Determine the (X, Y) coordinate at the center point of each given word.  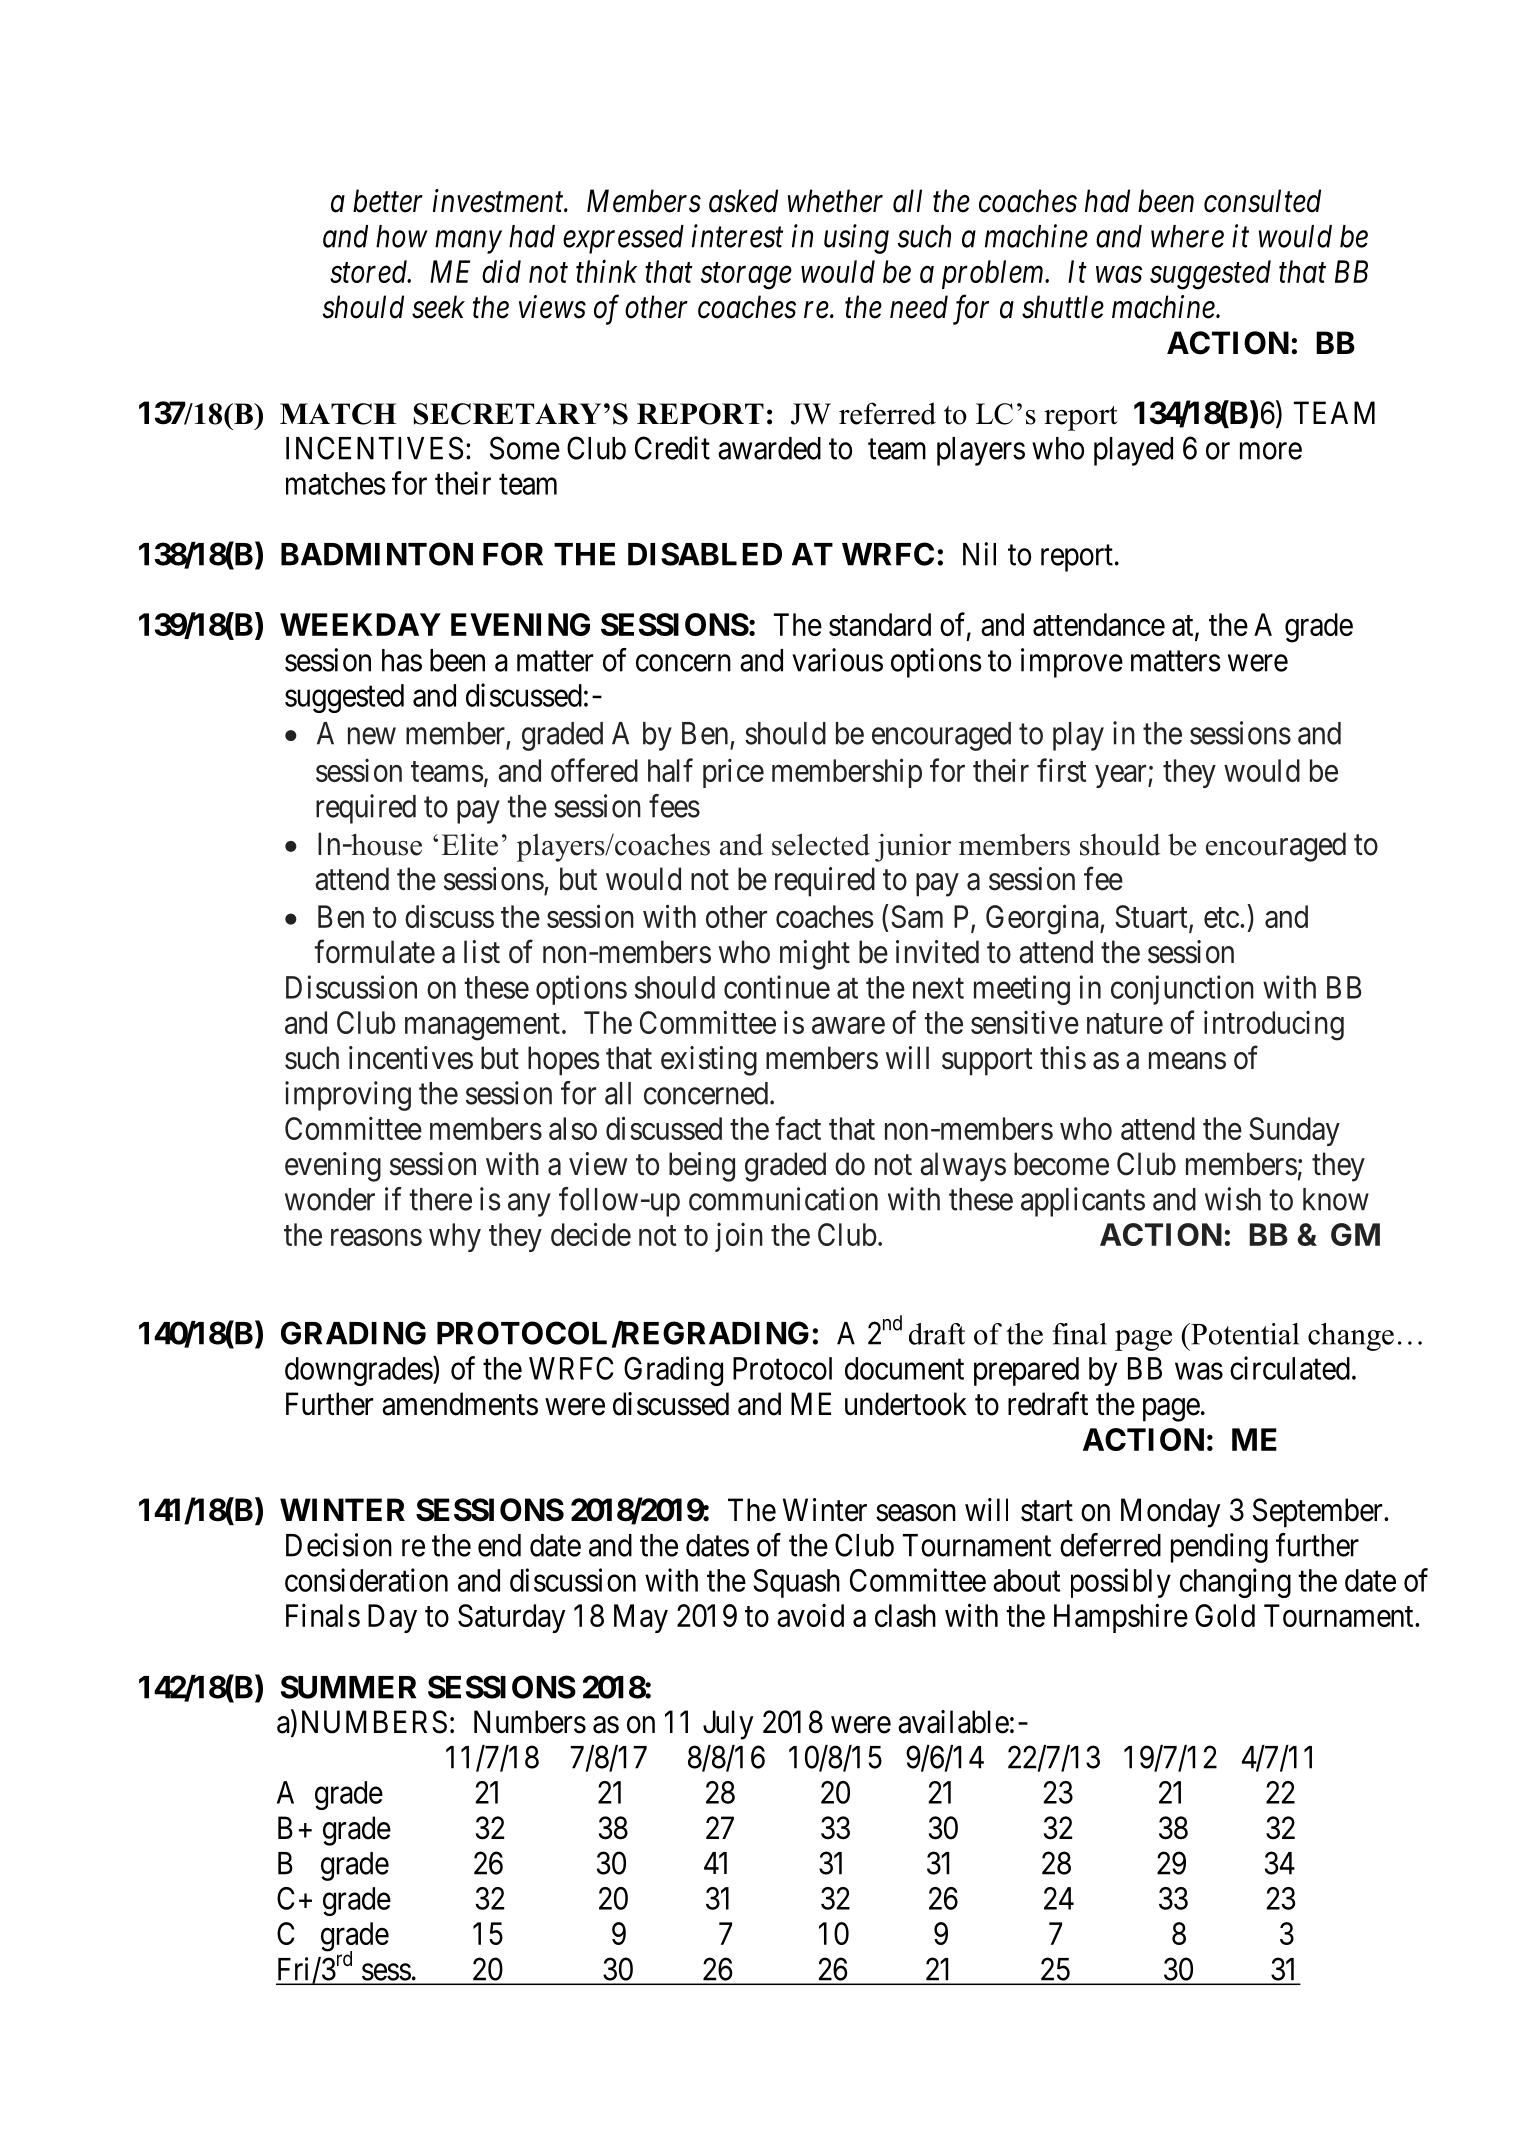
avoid (810, 1615)
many (468, 242)
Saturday (511, 1618)
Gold (1225, 1615)
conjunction (1182, 990)
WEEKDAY (360, 624)
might (815, 955)
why (455, 1237)
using (856, 239)
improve (1072, 663)
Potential (1244, 1334)
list (482, 952)
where (1187, 236)
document (904, 1368)
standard (880, 624)
